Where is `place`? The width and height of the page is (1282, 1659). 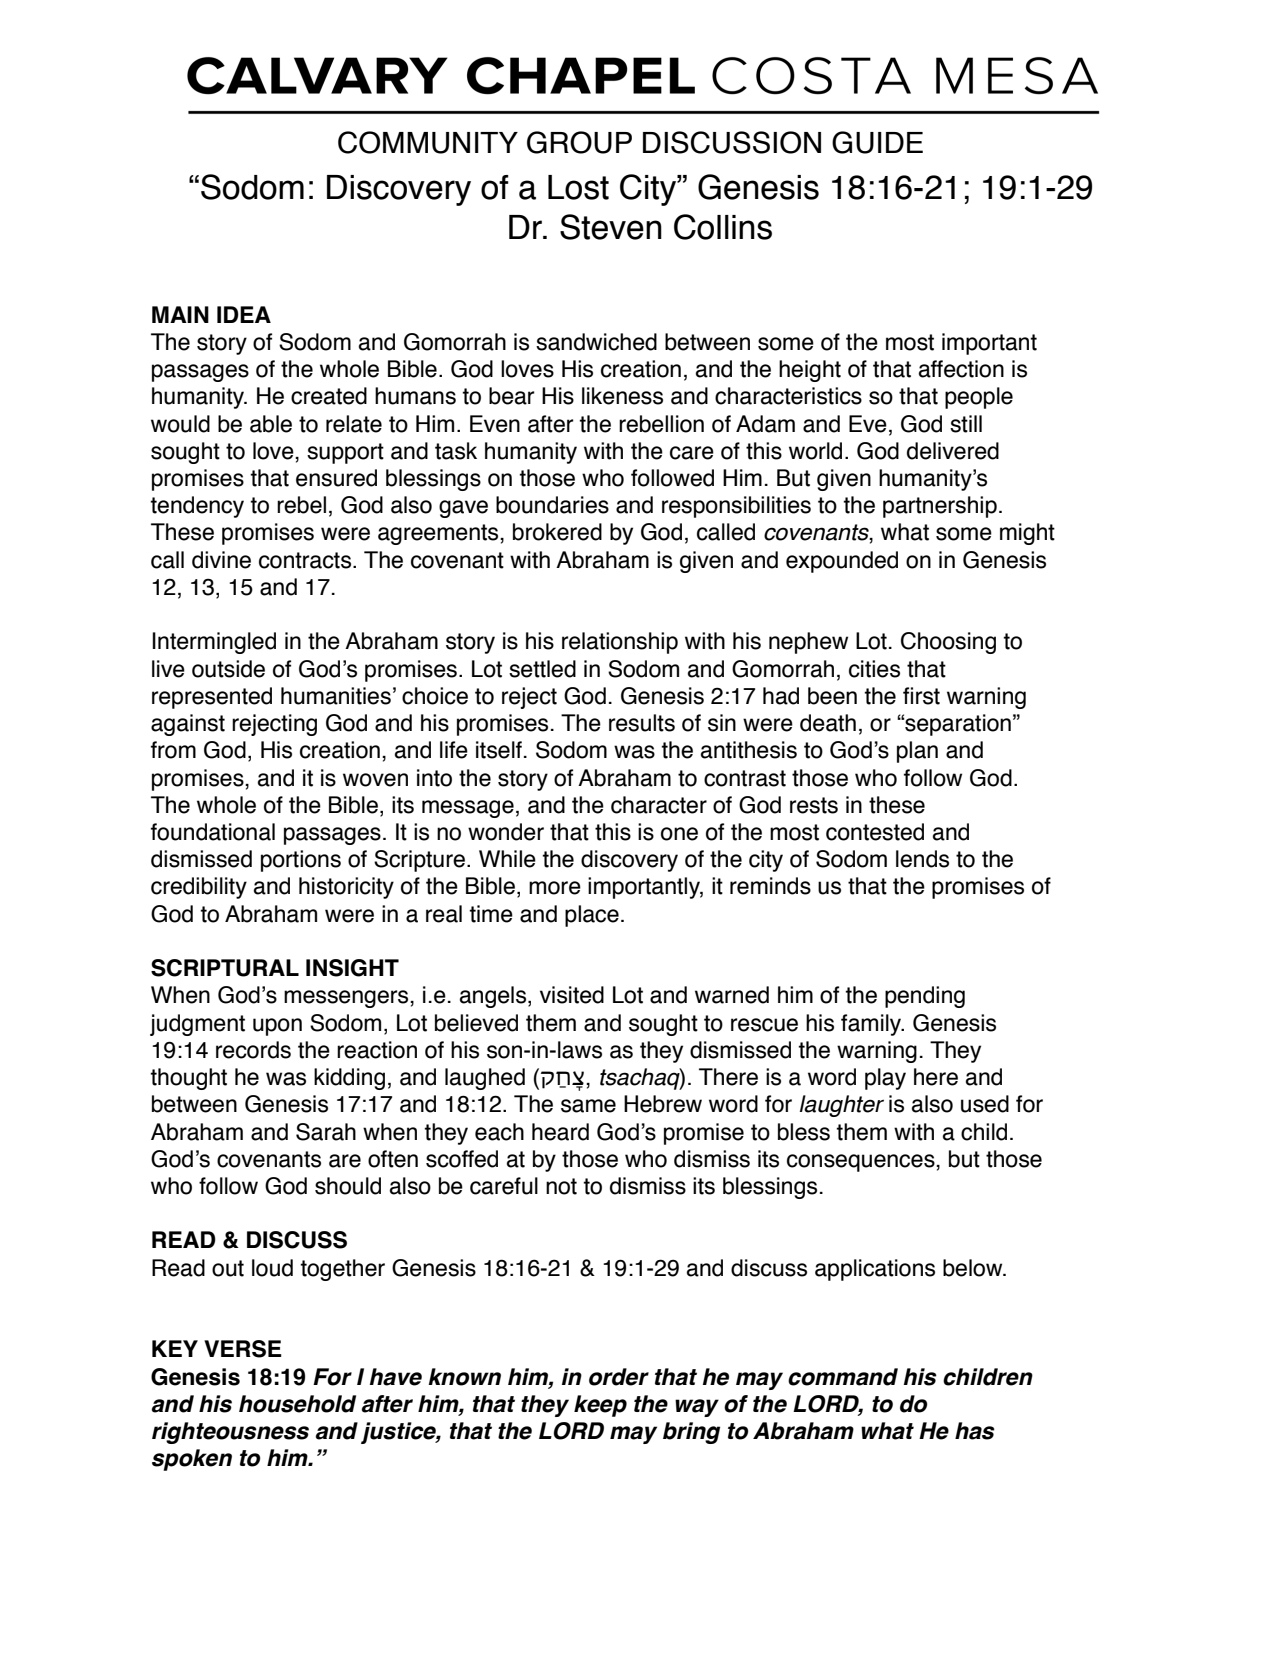 place is located at coordinates (592, 916).
